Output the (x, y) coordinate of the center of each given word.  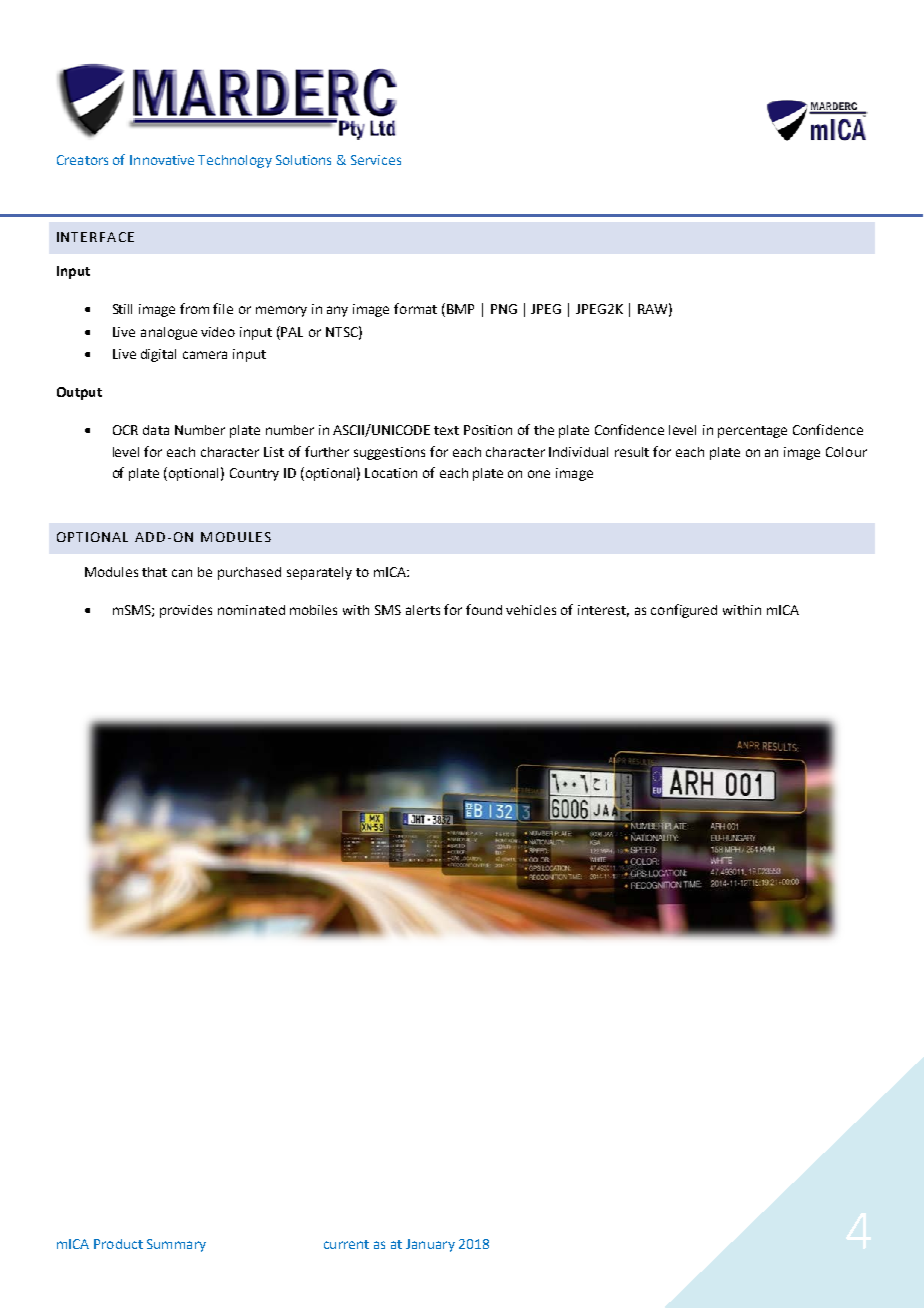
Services (376, 160)
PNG (504, 309)
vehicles (531, 610)
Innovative (162, 160)
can (182, 573)
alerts (423, 610)
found (484, 609)
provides (186, 611)
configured (684, 611)
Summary (176, 1245)
